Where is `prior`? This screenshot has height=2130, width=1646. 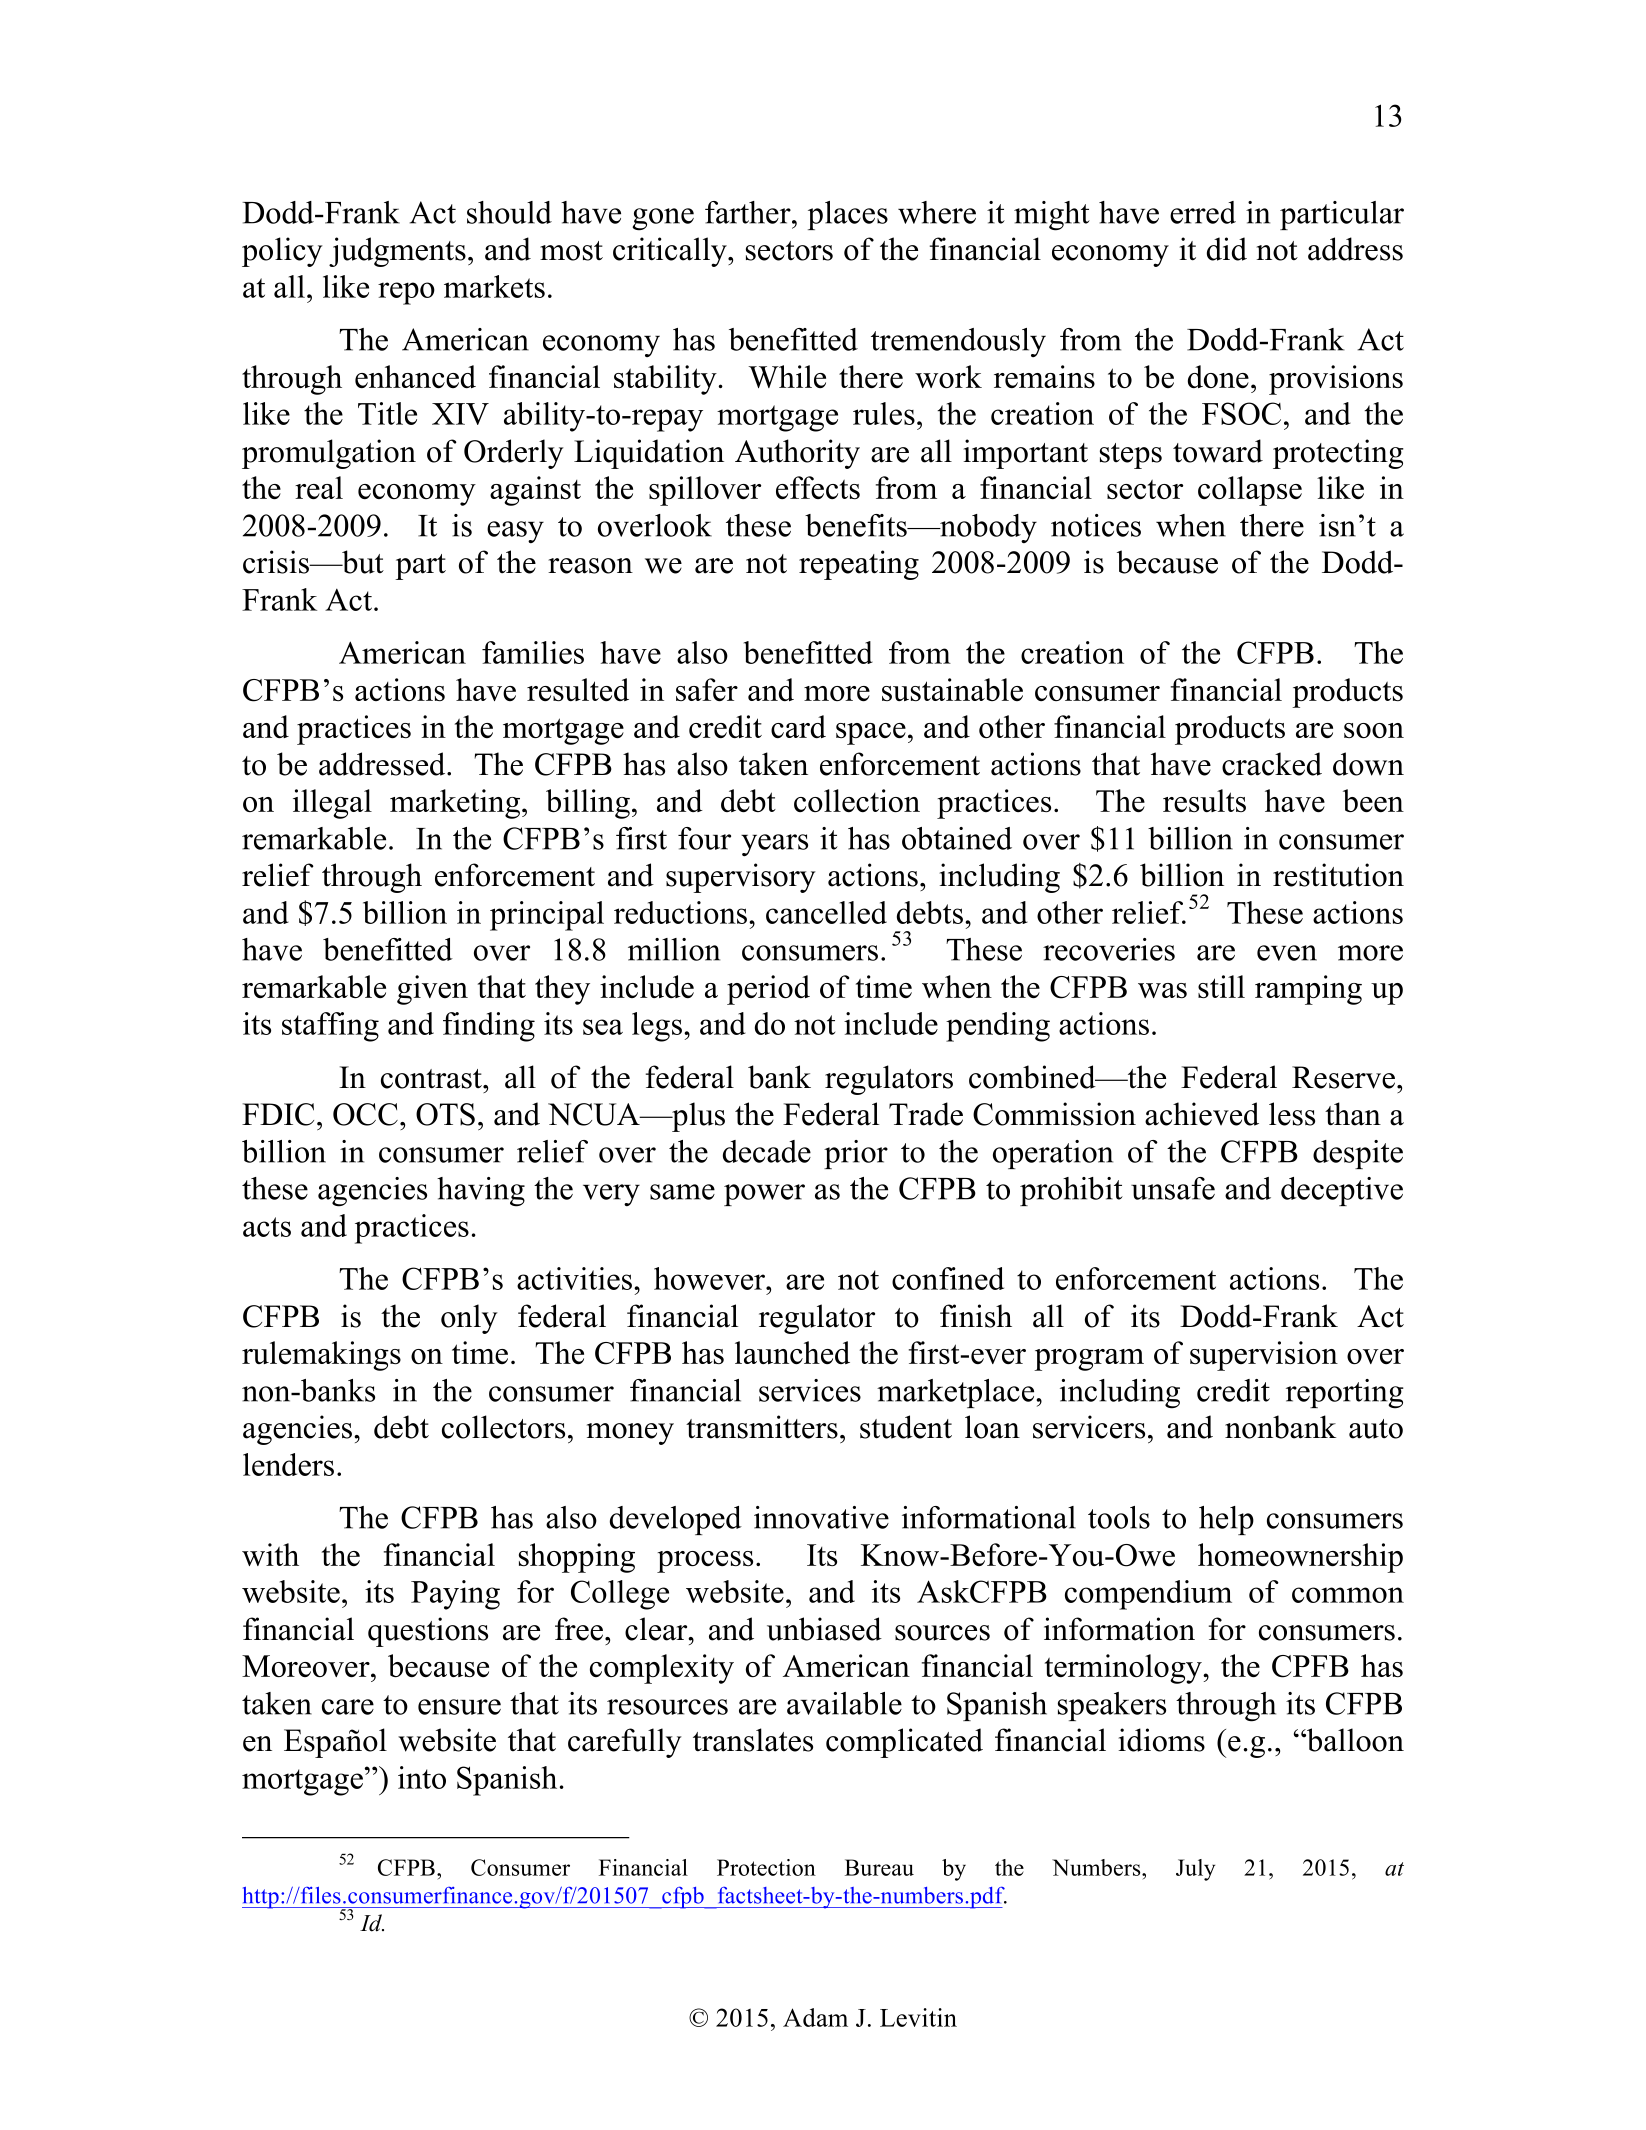 prior is located at coordinates (856, 1154).
